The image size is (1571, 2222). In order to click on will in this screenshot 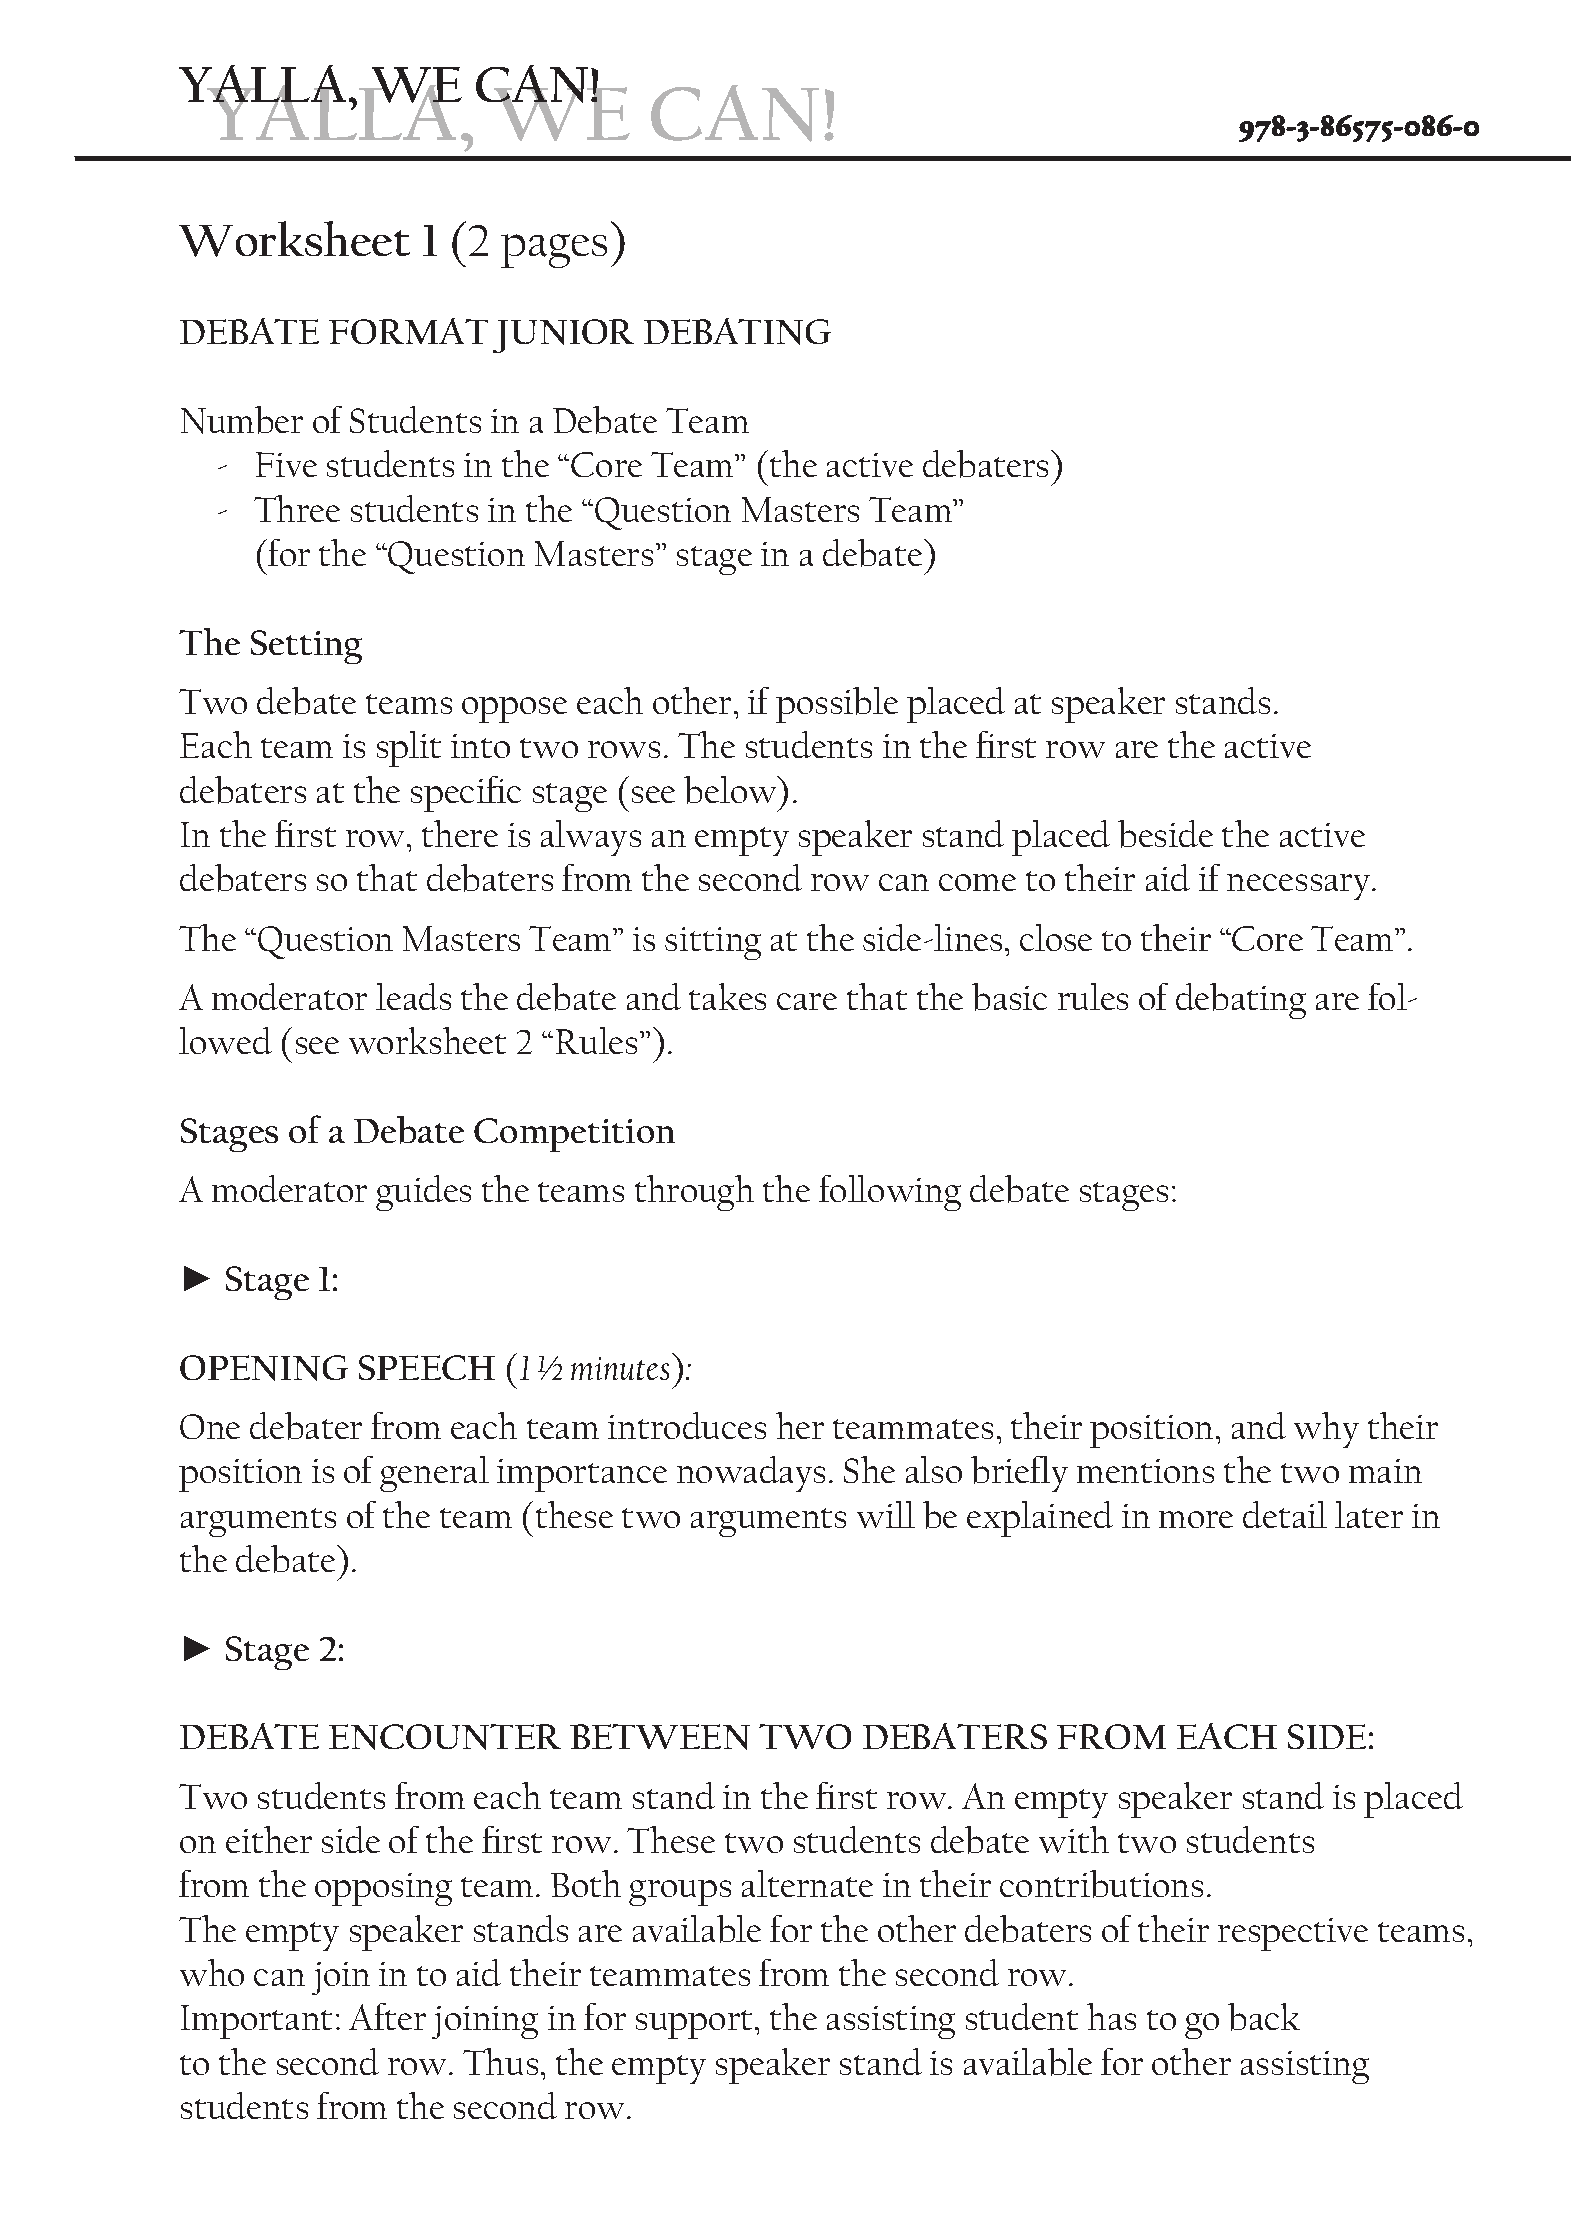, I will do `click(886, 1514)`.
